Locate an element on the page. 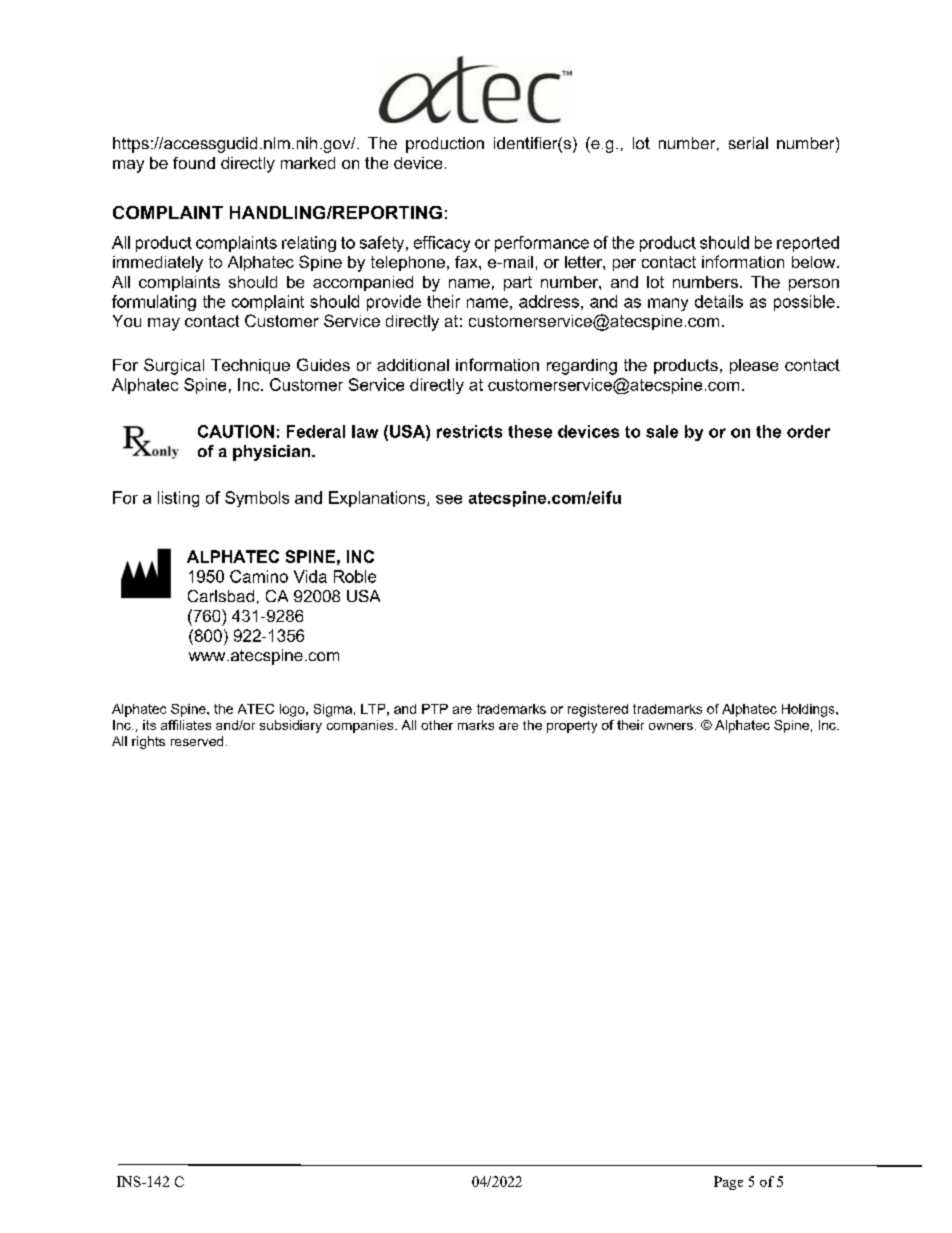 The width and height of the image is (952, 1233). PTP is located at coordinates (435, 709).
